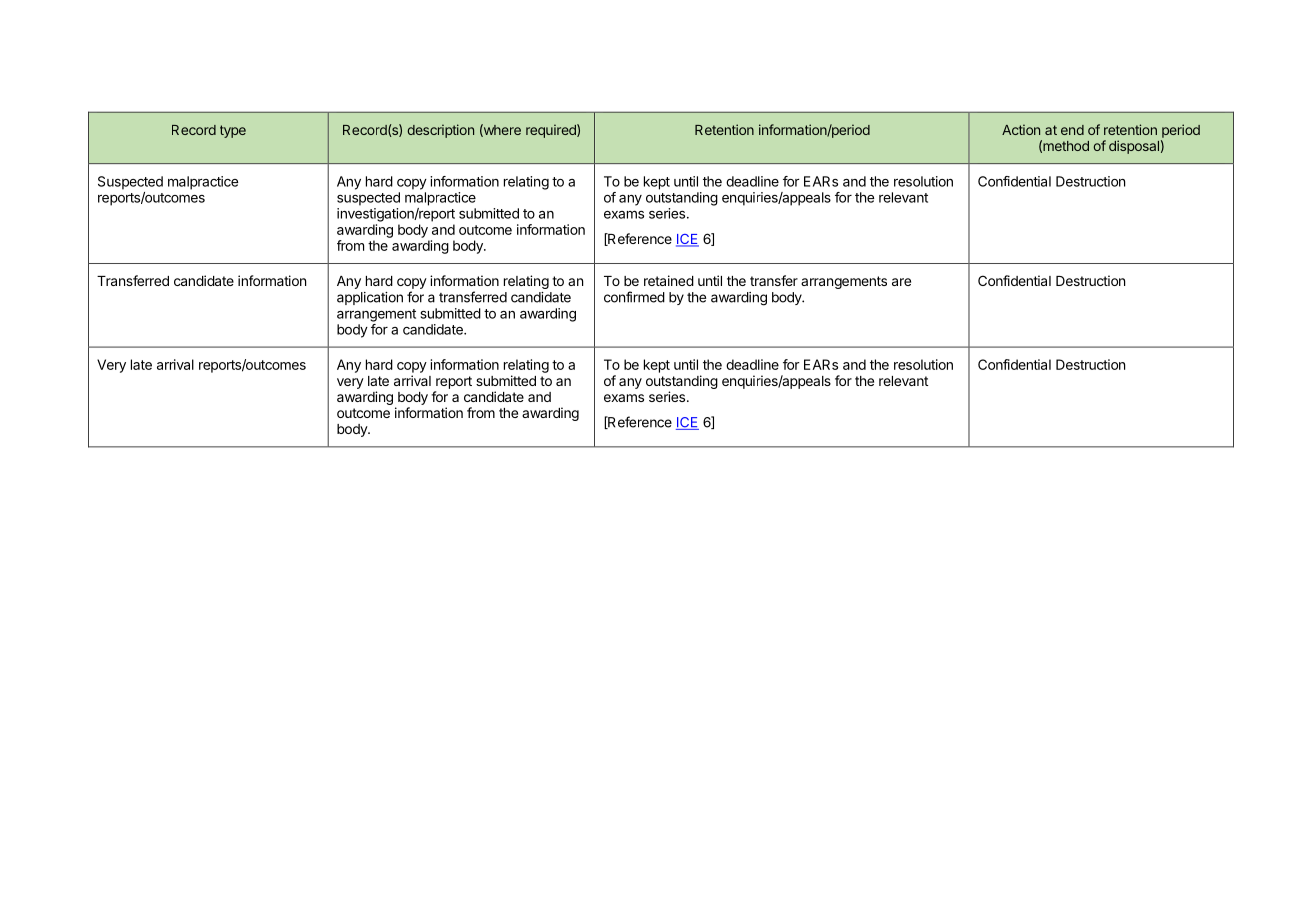  What do you see at coordinates (370, 298) in the screenshot?
I see `application` at bounding box center [370, 298].
